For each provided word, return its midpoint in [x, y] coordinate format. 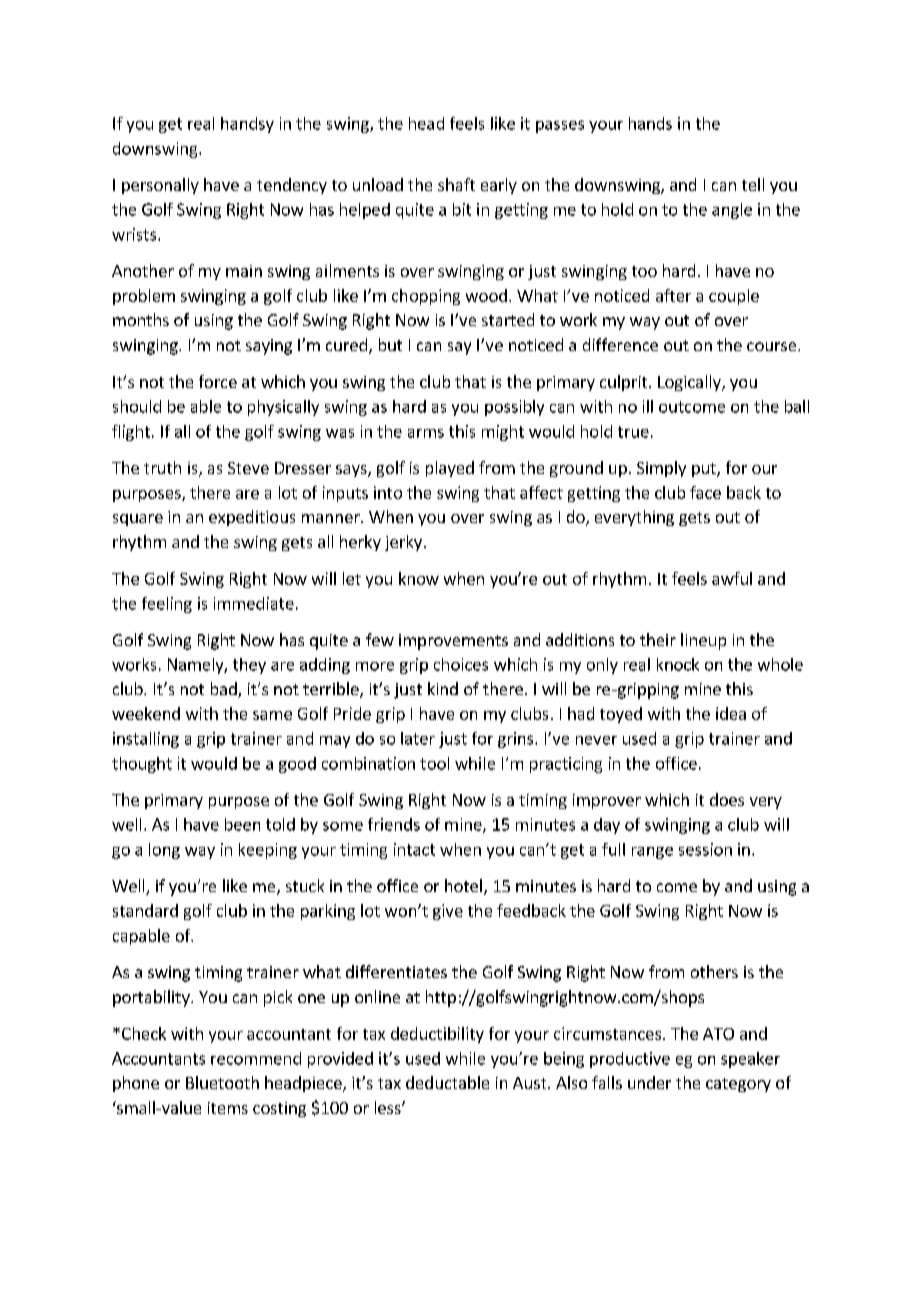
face [705, 492]
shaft [456, 184]
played [450, 469]
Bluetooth [222, 1082]
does [727, 799]
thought [142, 765]
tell [753, 184]
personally [160, 186]
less [389, 1107]
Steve [248, 468]
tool [434, 763]
